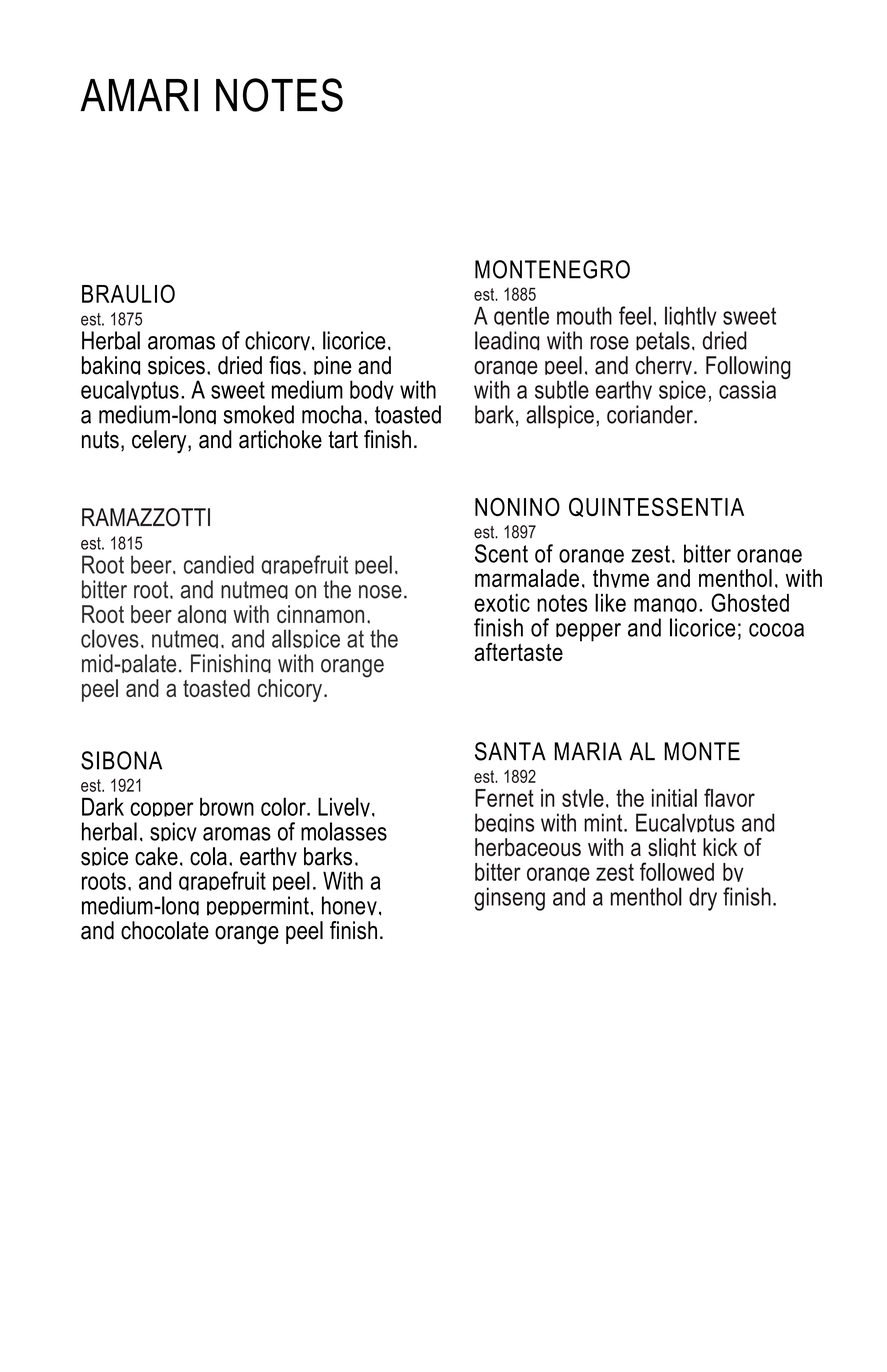  What do you see at coordinates (156, 856) in the page?
I see `cake` at bounding box center [156, 856].
